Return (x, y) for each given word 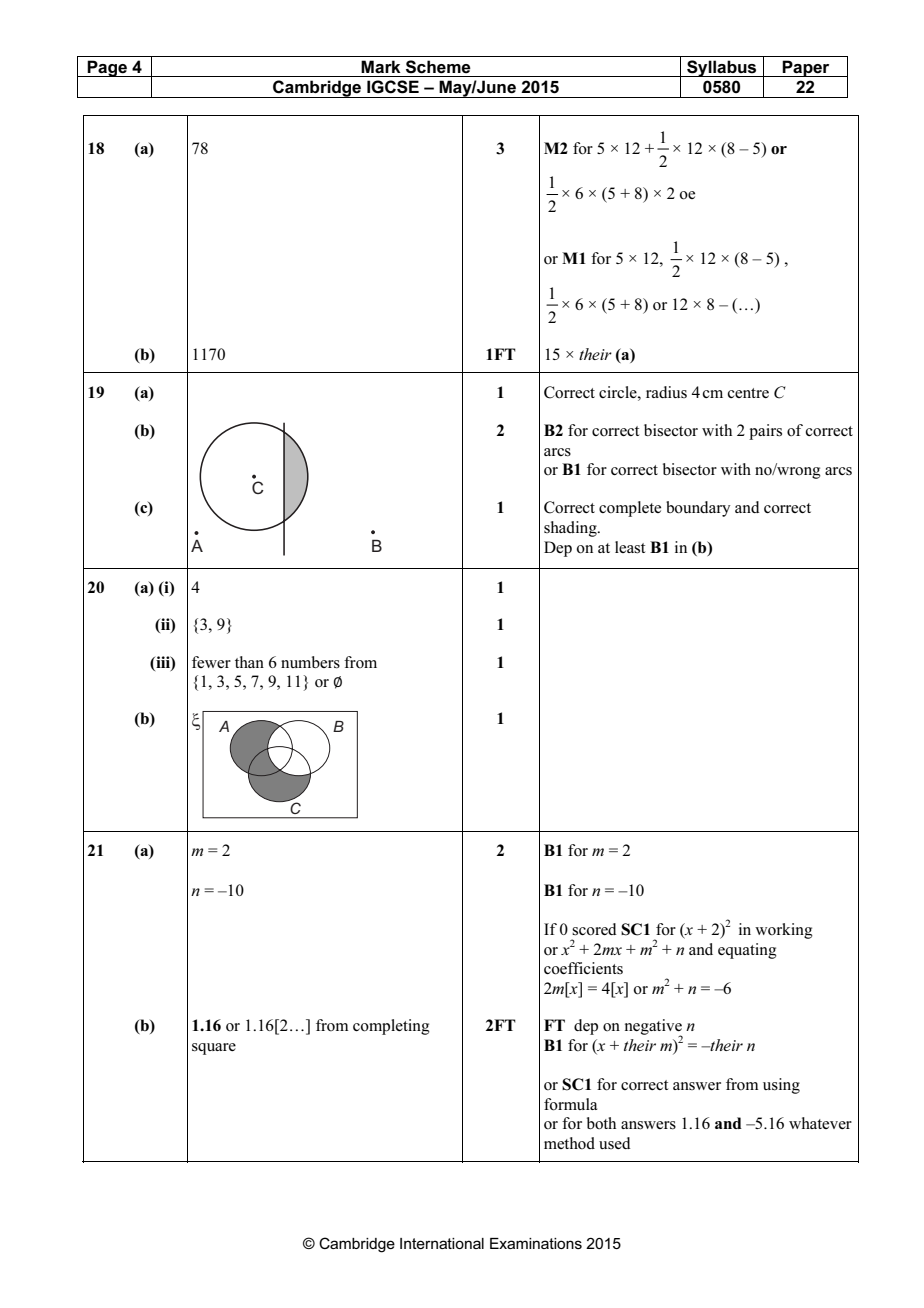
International (442, 1243)
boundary (698, 509)
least (630, 547)
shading (571, 529)
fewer (211, 662)
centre (748, 393)
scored (594, 929)
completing (391, 1027)
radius (666, 392)
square (214, 1049)
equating (747, 951)
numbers (310, 662)
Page (108, 68)
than (249, 662)
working (784, 931)
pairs (765, 432)
